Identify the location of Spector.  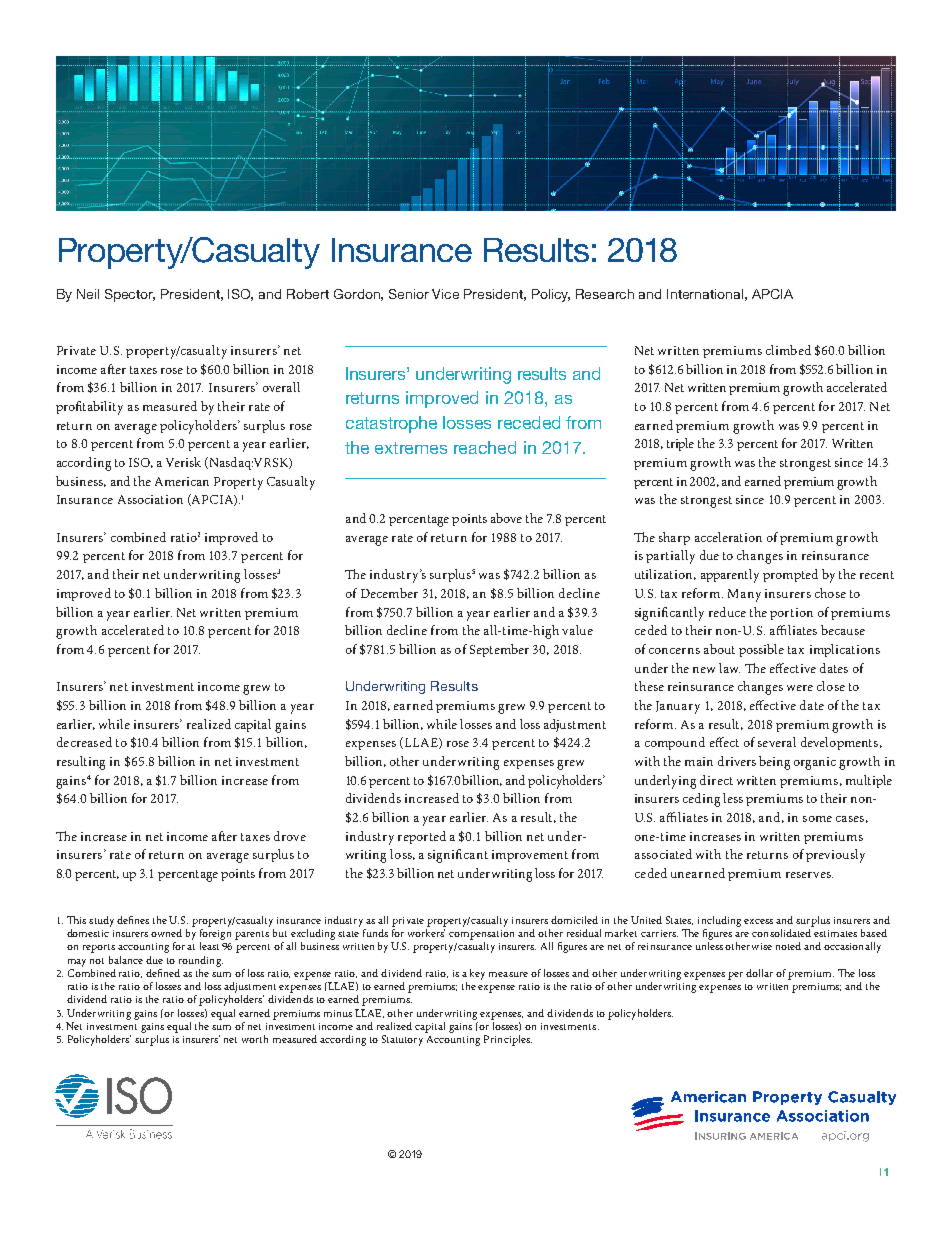
(130, 295).
